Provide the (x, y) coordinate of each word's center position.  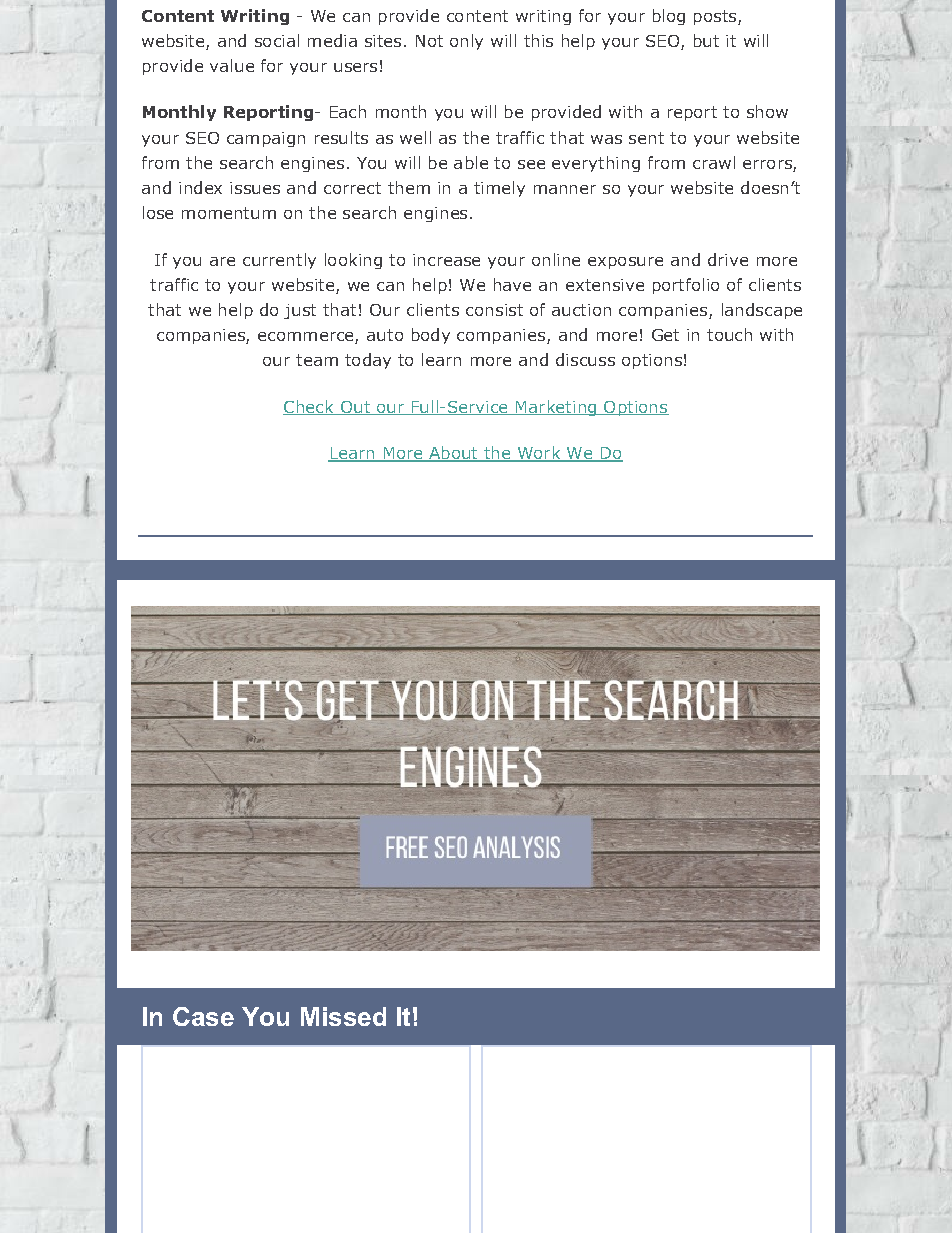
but (706, 40)
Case (203, 1016)
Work (539, 454)
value (232, 65)
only (466, 42)
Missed (343, 1016)
